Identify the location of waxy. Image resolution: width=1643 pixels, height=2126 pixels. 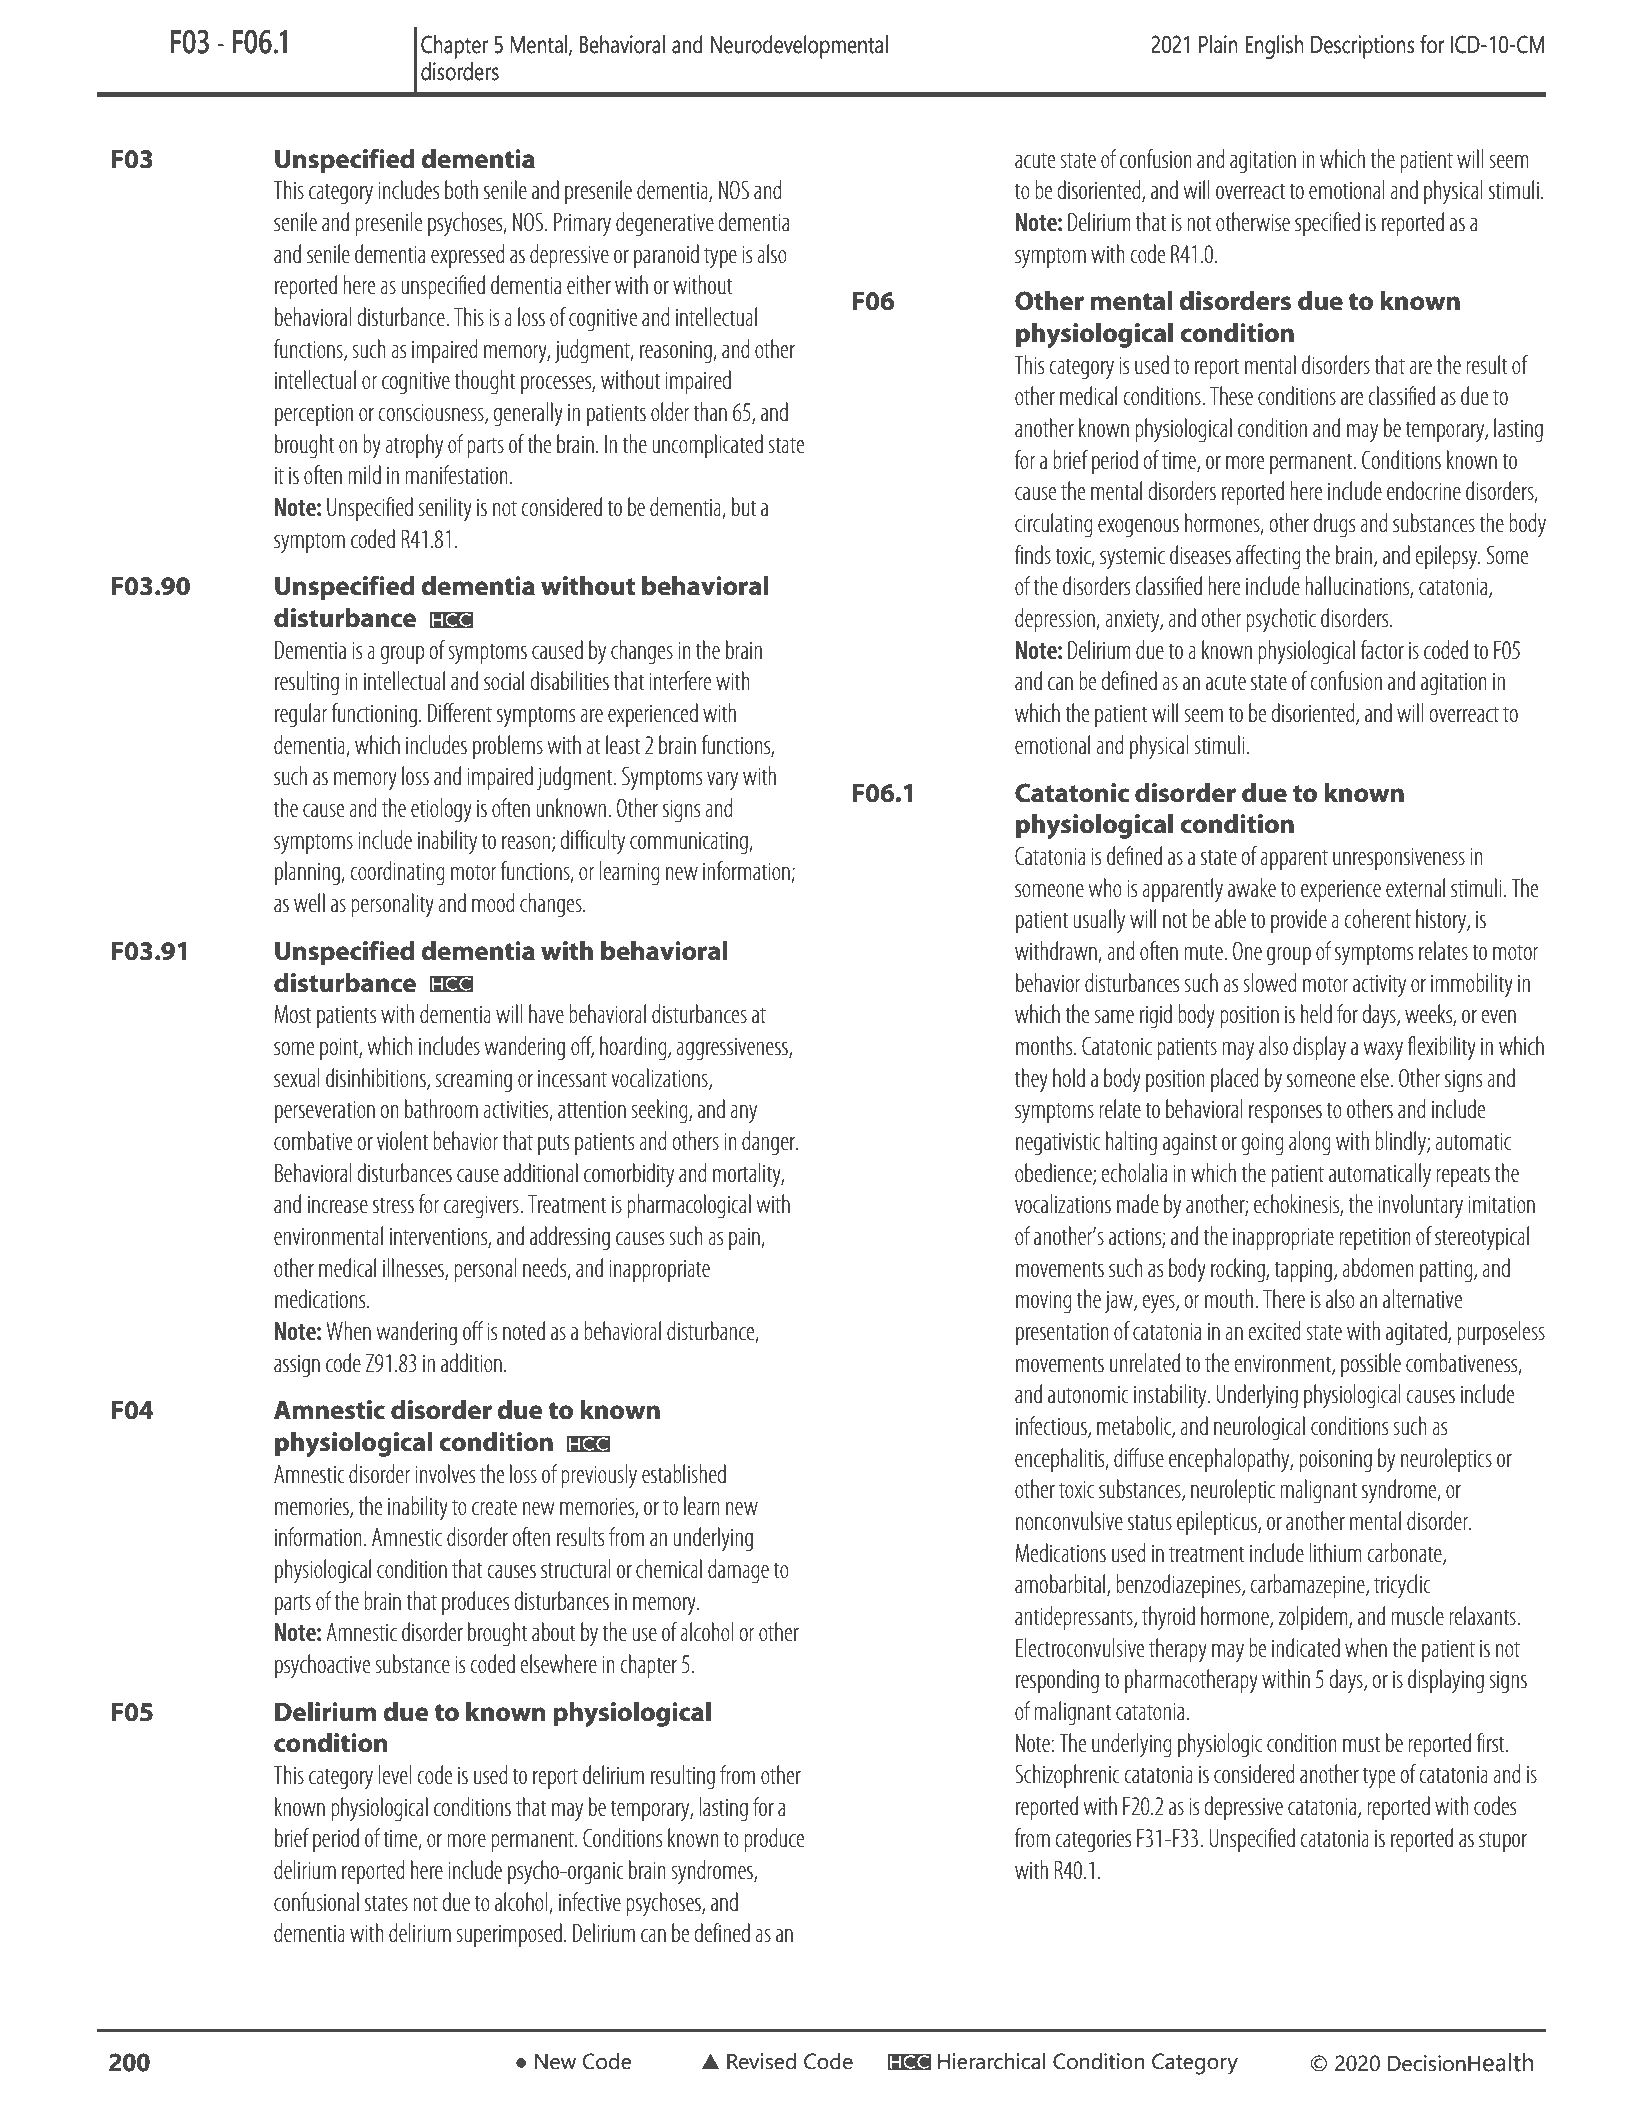
(1383, 1051).
